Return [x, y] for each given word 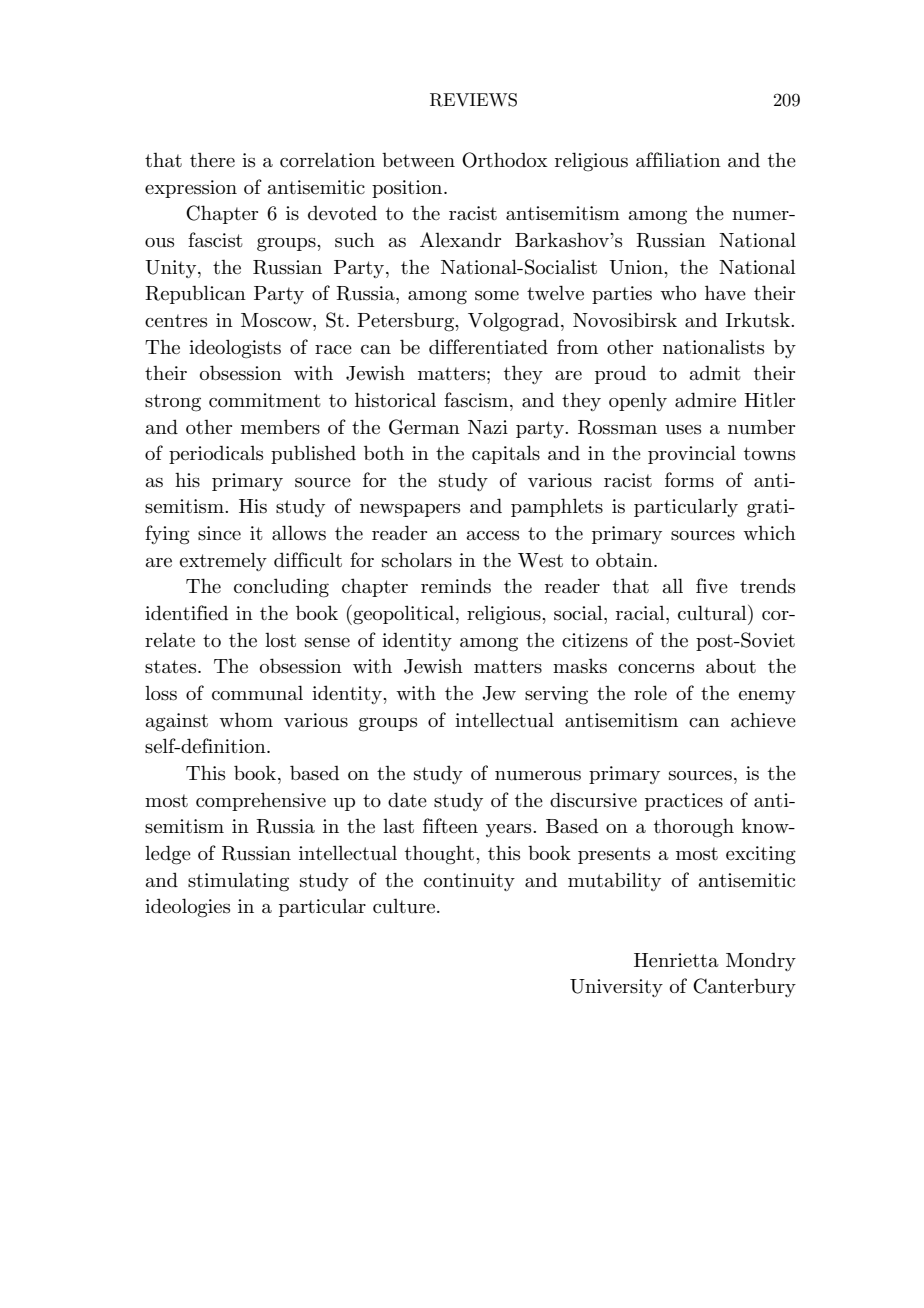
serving [556, 695]
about [731, 666]
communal [257, 693]
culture [404, 906]
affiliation [678, 160]
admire [705, 400]
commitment [265, 400]
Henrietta [676, 960]
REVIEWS [473, 100]
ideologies [187, 908]
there [212, 159]
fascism [477, 400]
